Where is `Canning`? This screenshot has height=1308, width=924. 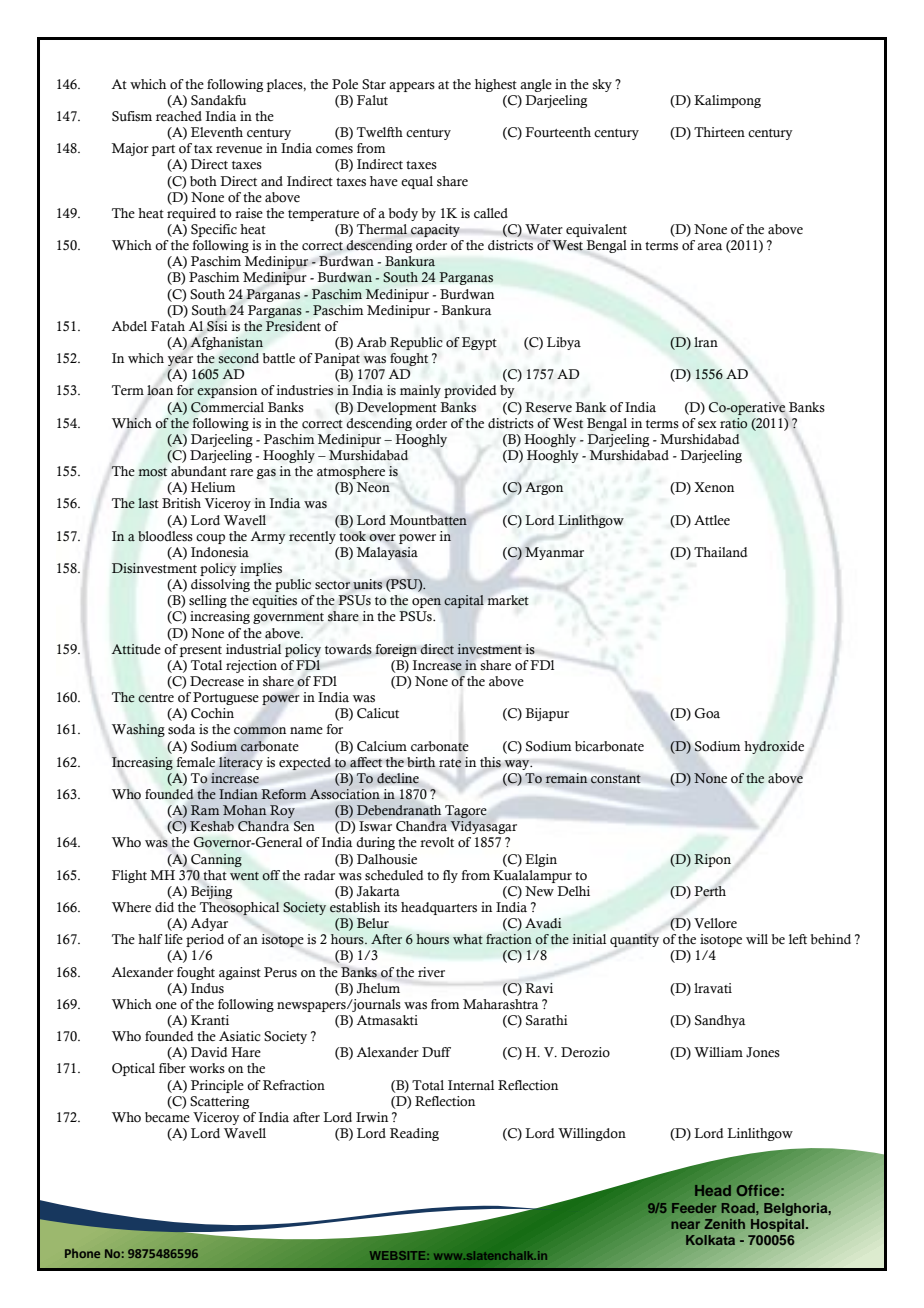
Canning is located at coordinates (216, 860).
